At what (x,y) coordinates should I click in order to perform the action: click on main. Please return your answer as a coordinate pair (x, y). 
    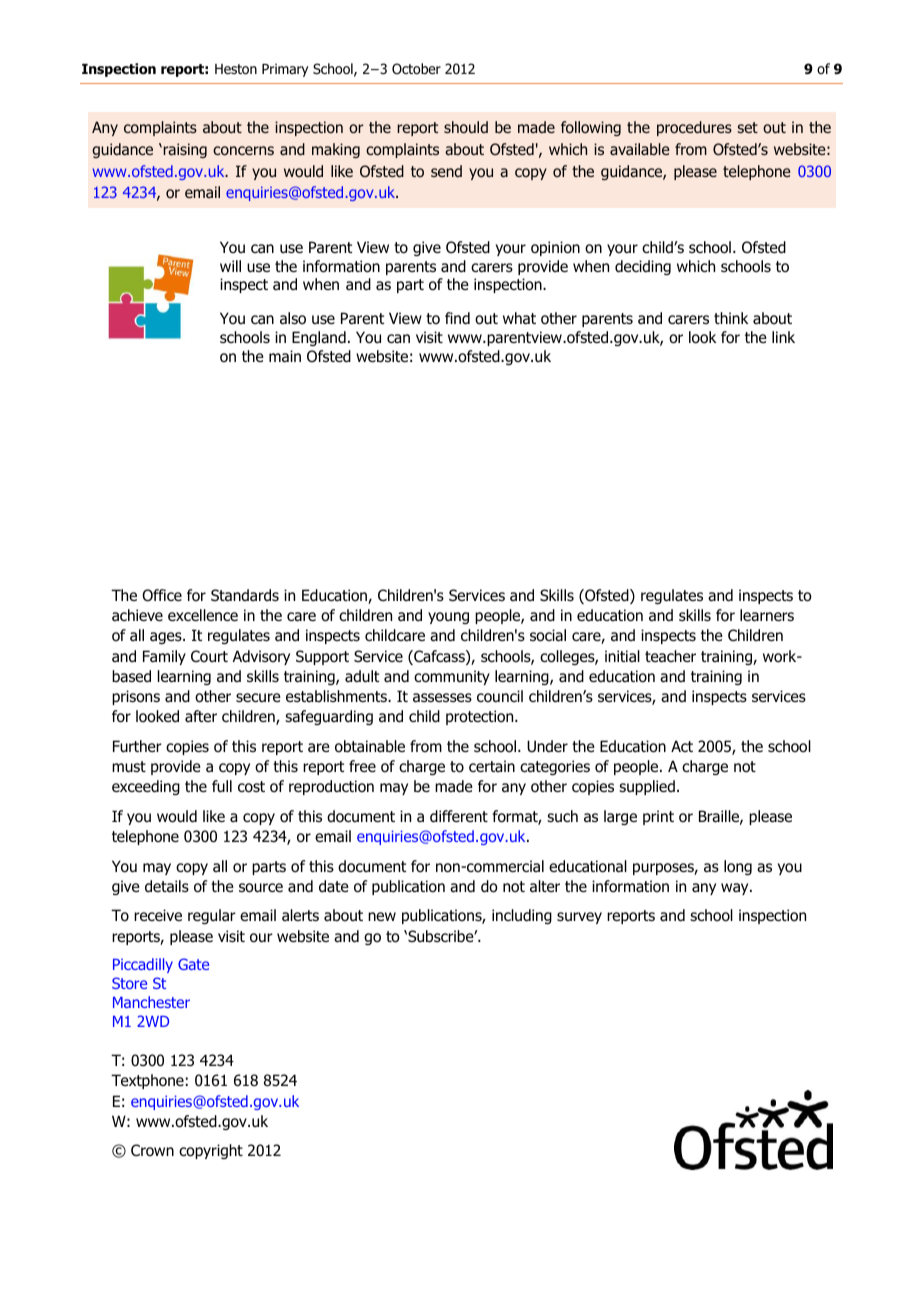
    Looking at the image, I should click on (285, 356).
